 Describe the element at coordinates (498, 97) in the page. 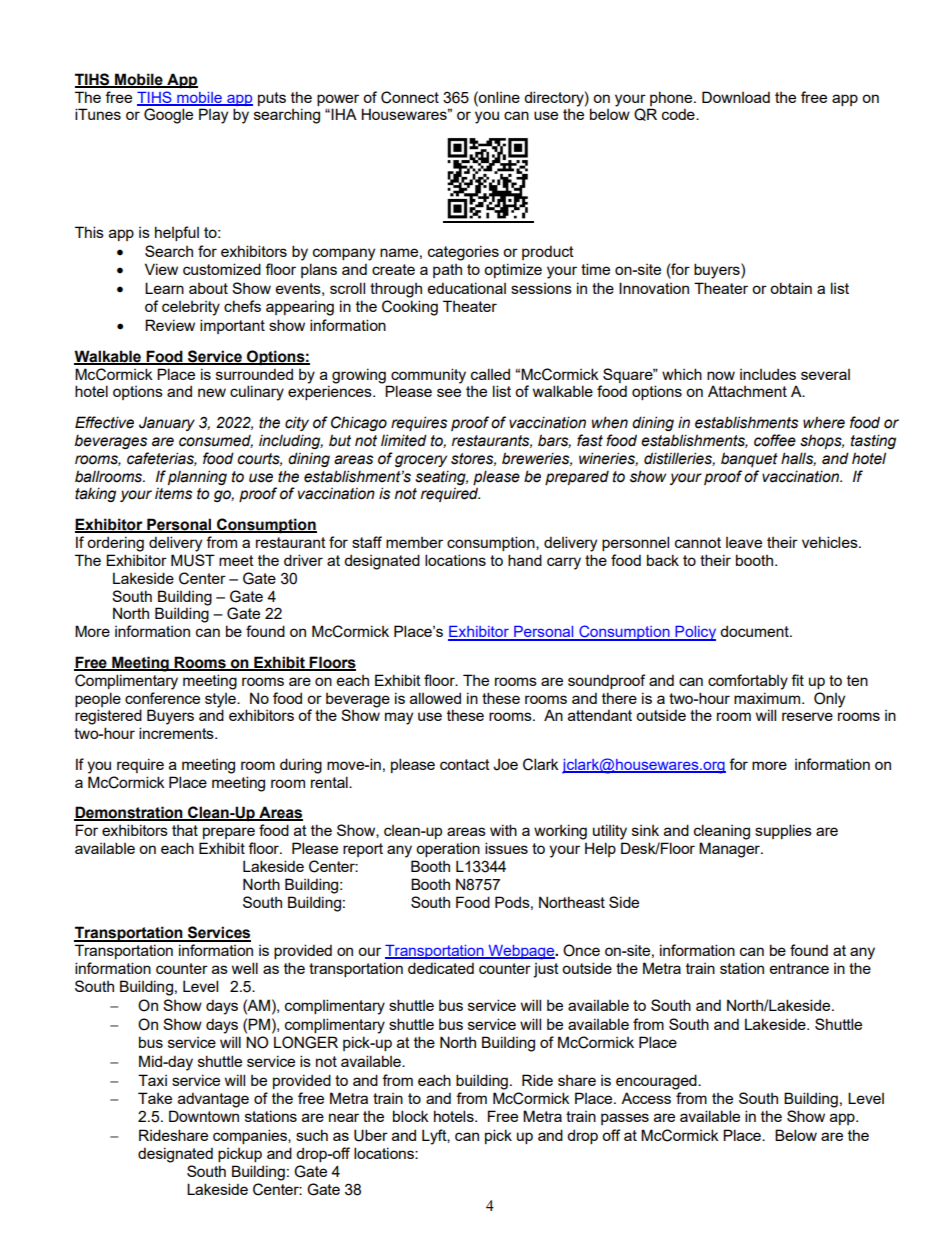

I see `online` at that location.
